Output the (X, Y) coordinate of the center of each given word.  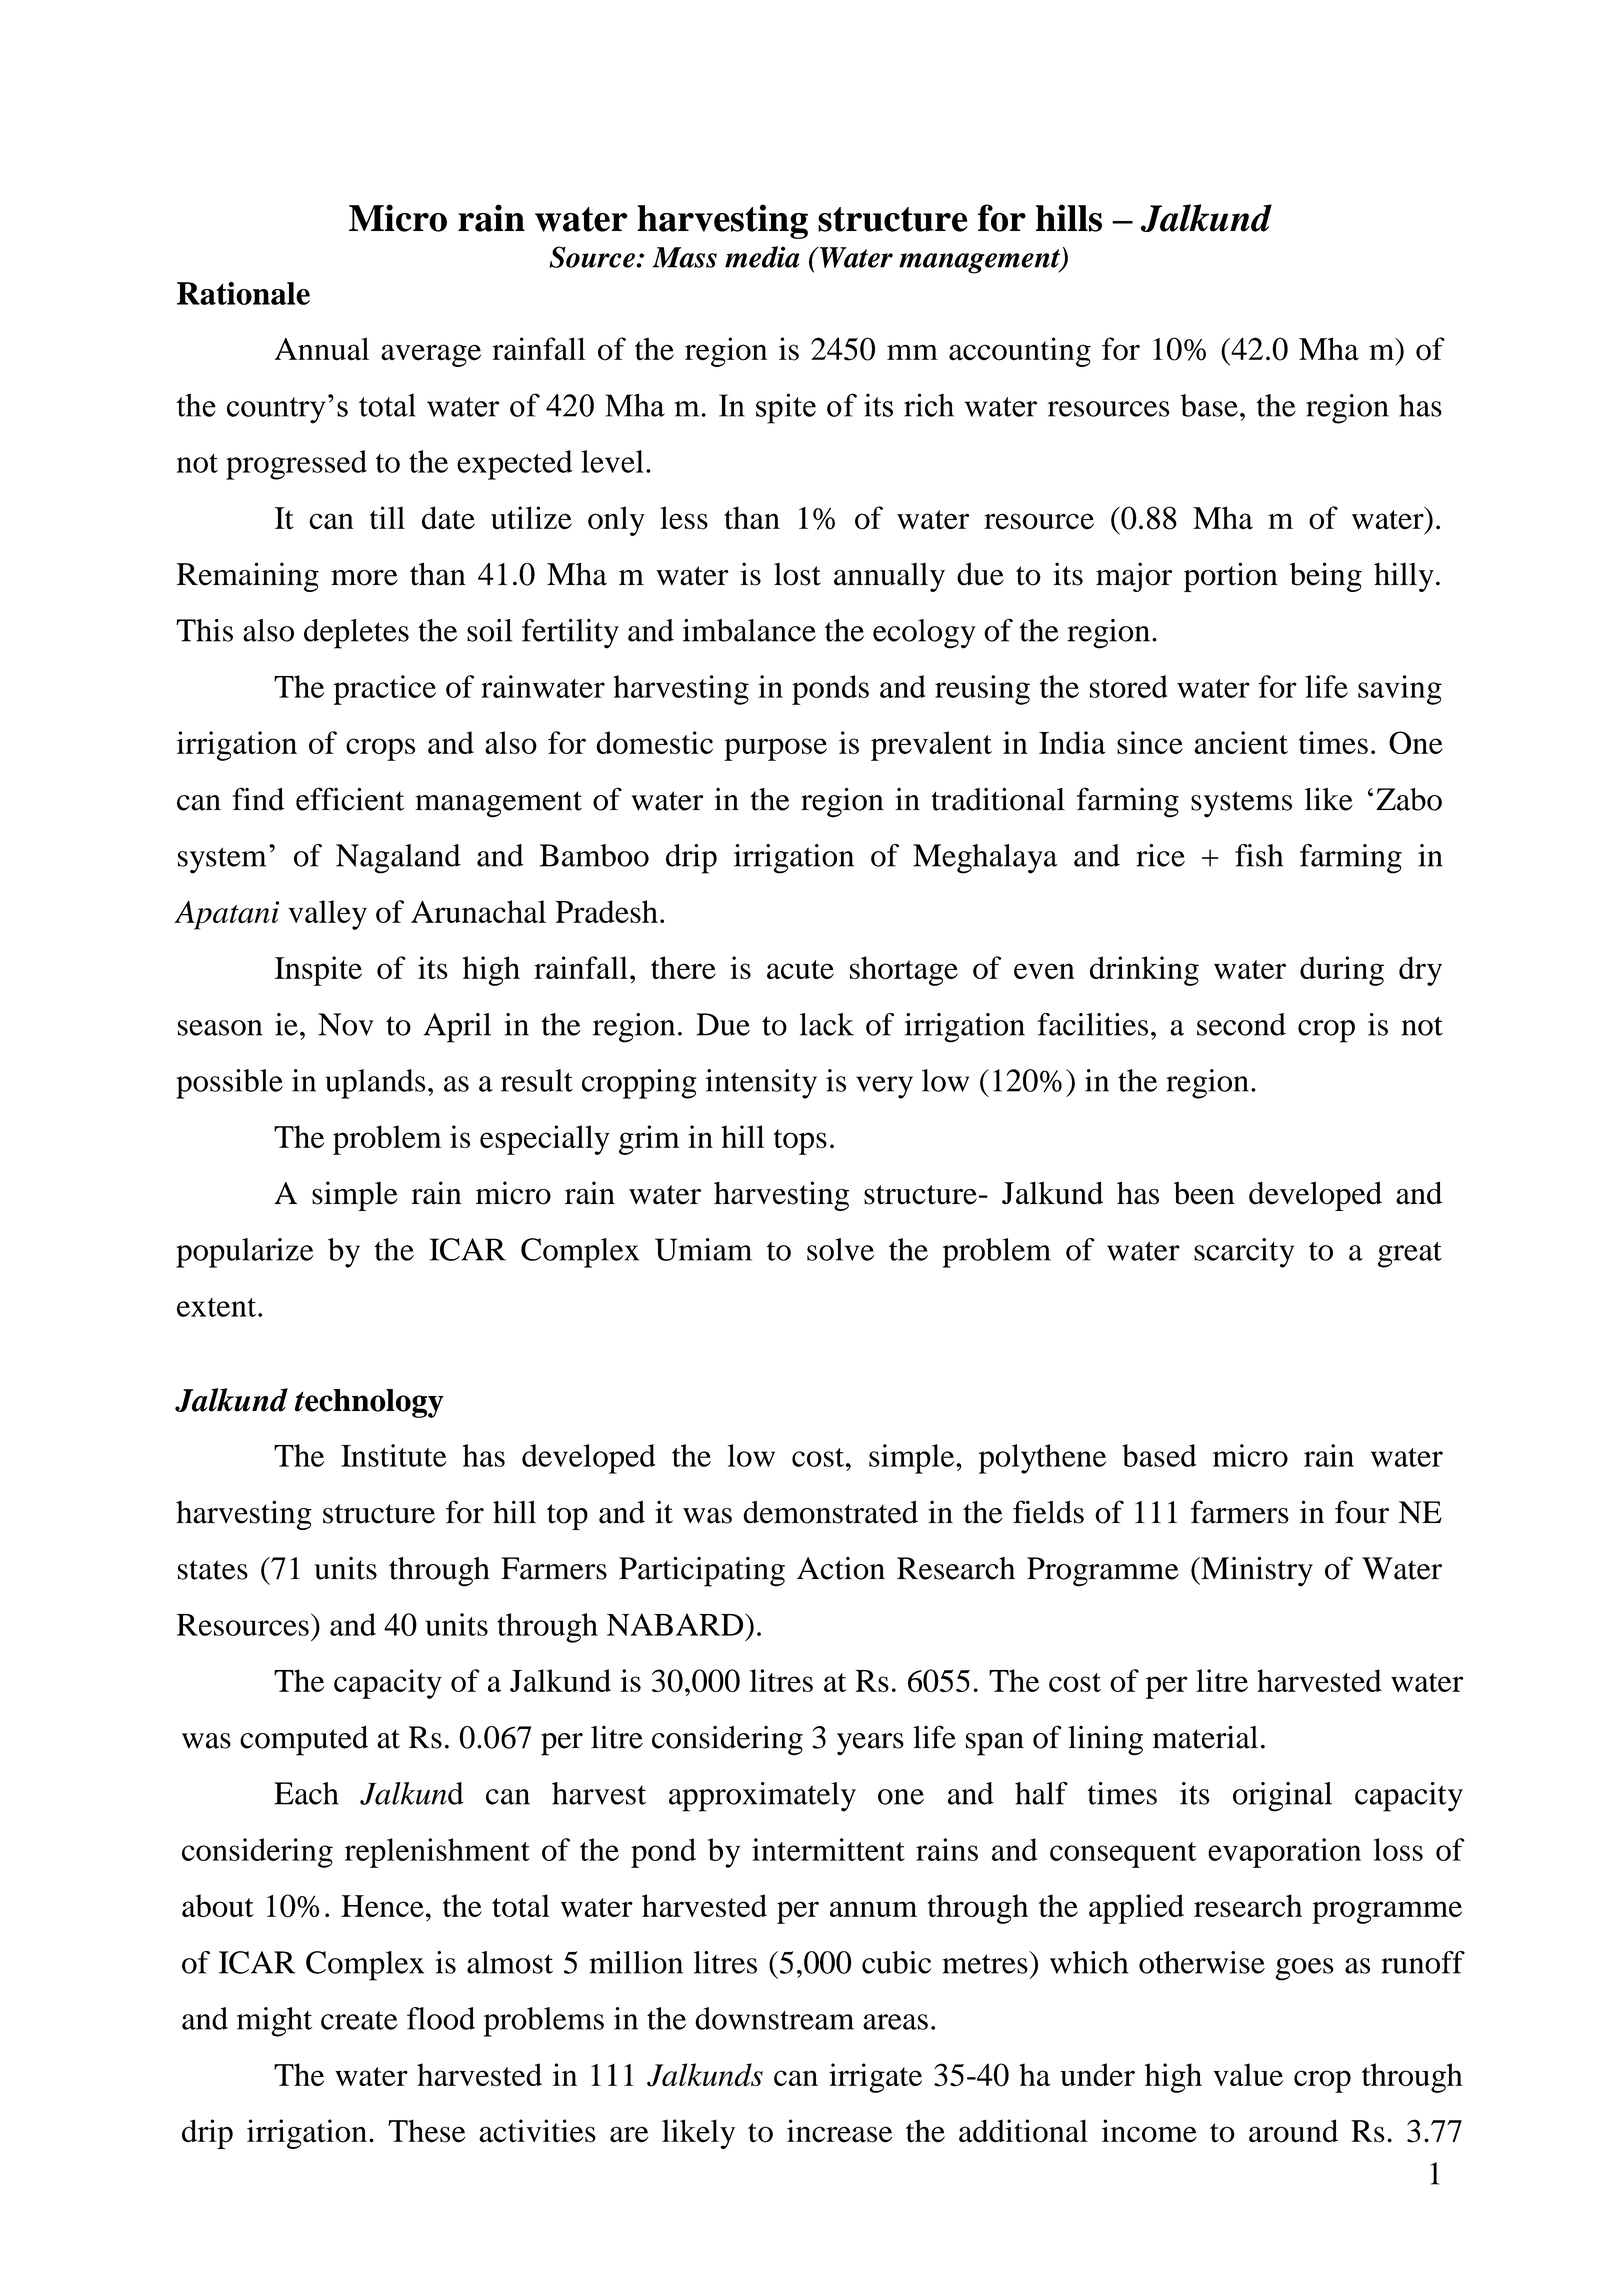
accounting (1020, 352)
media (762, 257)
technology (369, 1403)
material (1205, 1737)
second (1241, 1024)
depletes (356, 634)
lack (827, 1024)
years (870, 1744)
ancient (1241, 742)
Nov (346, 1024)
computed (304, 1741)
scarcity (1244, 1253)
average (431, 355)
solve (840, 1249)
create (359, 2020)
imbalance (749, 630)
